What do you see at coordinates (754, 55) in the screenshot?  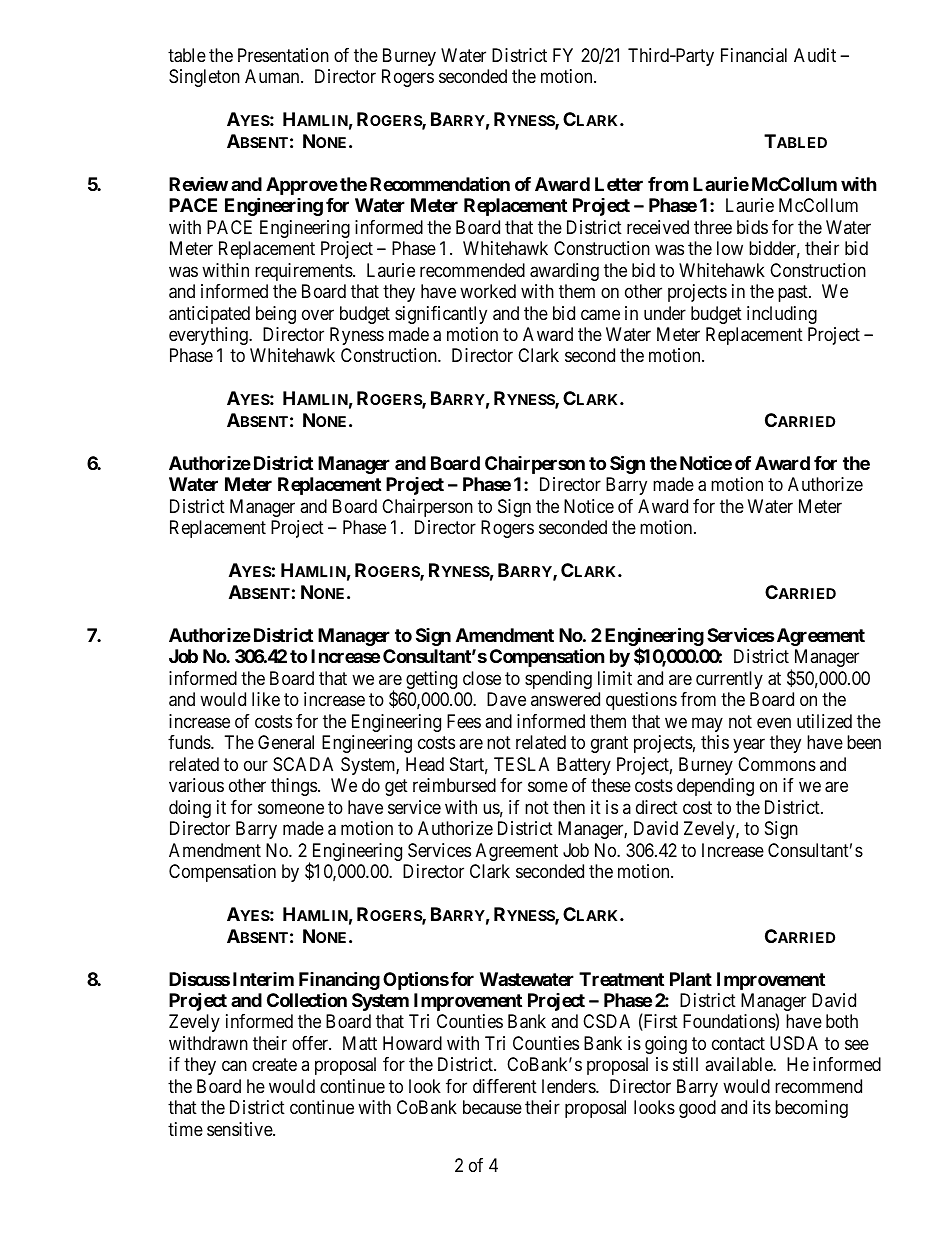 I see `Financial` at bounding box center [754, 55].
